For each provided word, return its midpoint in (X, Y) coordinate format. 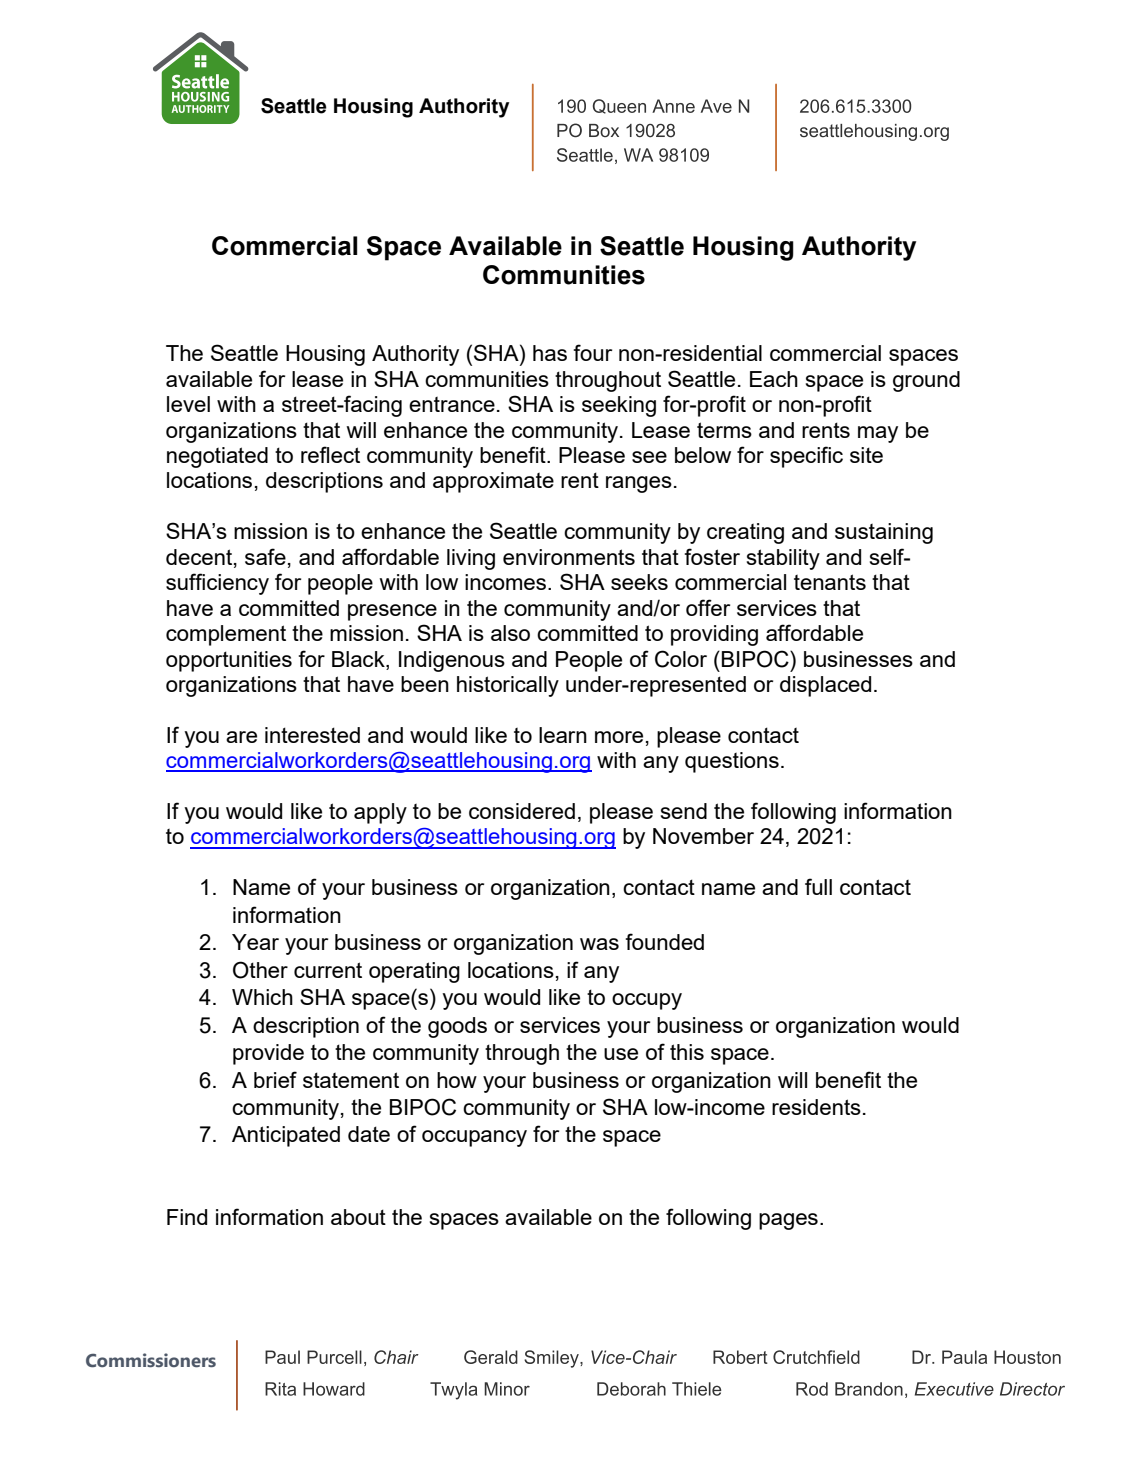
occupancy (474, 1138)
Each (774, 379)
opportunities (229, 661)
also (510, 633)
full (818, 886)
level (188, 404)
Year (255, 942)
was (599, 944)
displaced (825, 686)
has (550, 353)
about (358, 1217)
